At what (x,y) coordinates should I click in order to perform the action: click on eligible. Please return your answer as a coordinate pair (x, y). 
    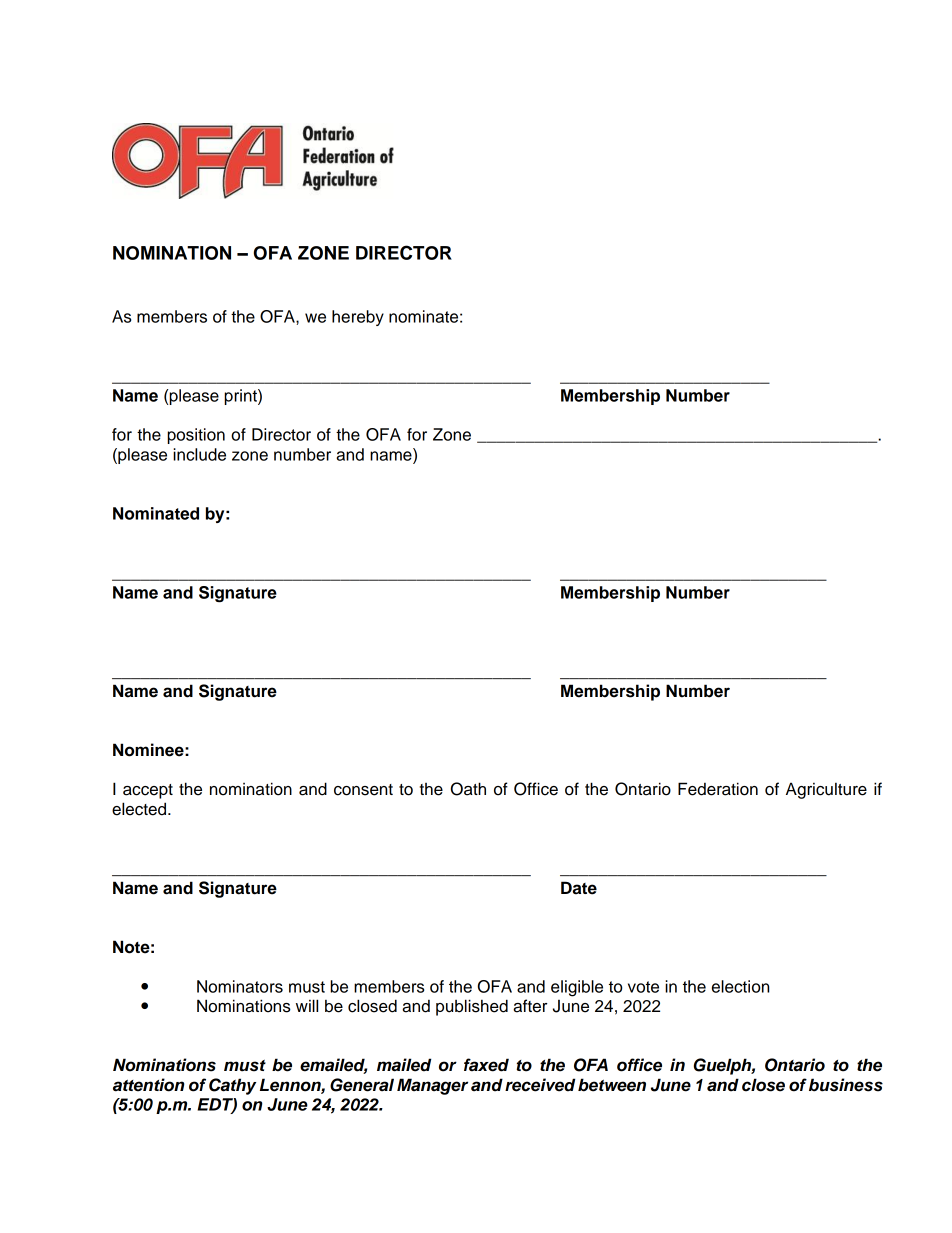
    Looking at the image, I should click on (577, 988).
